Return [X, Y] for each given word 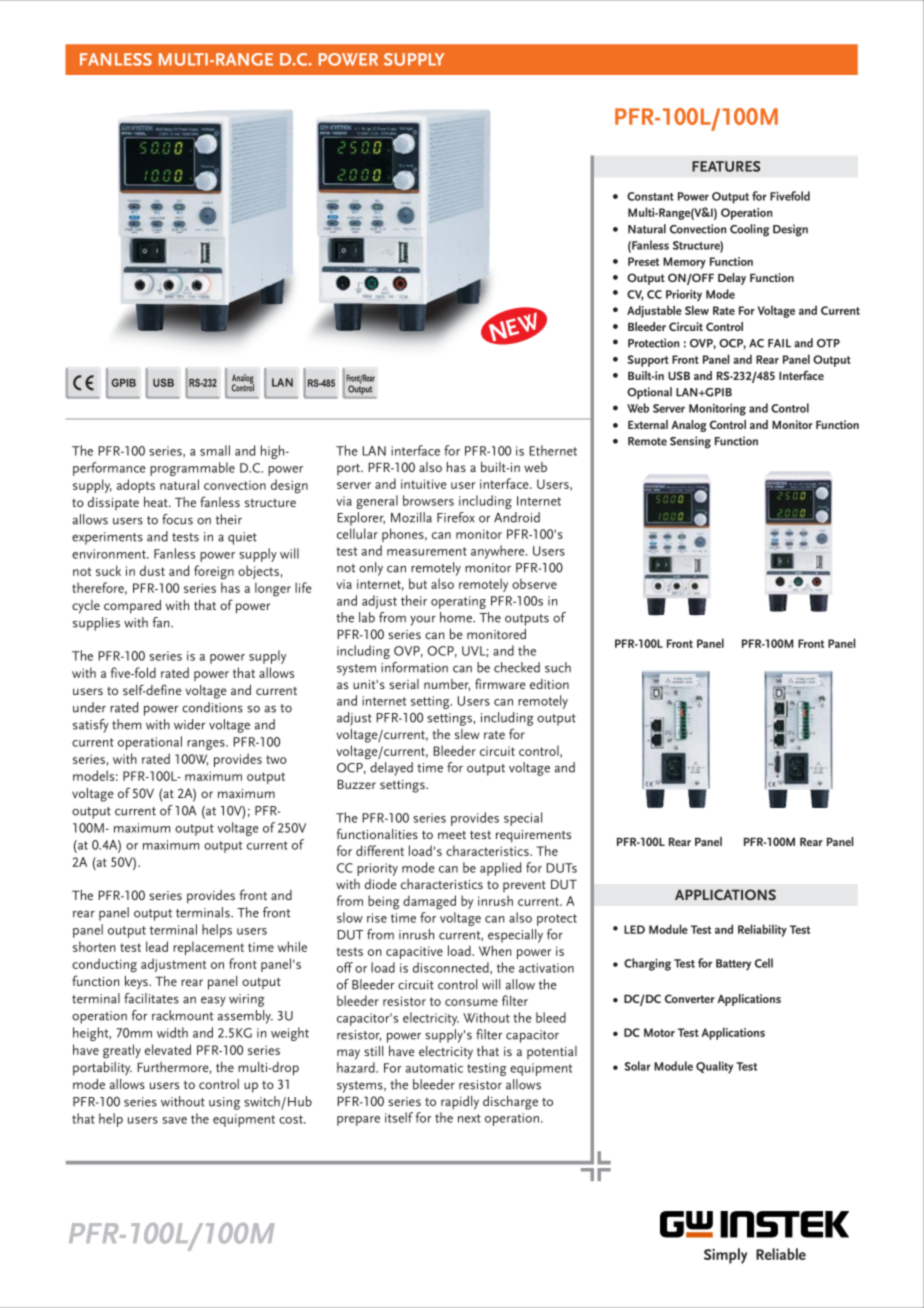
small [215, 450]
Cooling [749, 230]
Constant [650, 196]
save [174, 1120]
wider [190, 724]
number [447, 685]
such [558, 667]
